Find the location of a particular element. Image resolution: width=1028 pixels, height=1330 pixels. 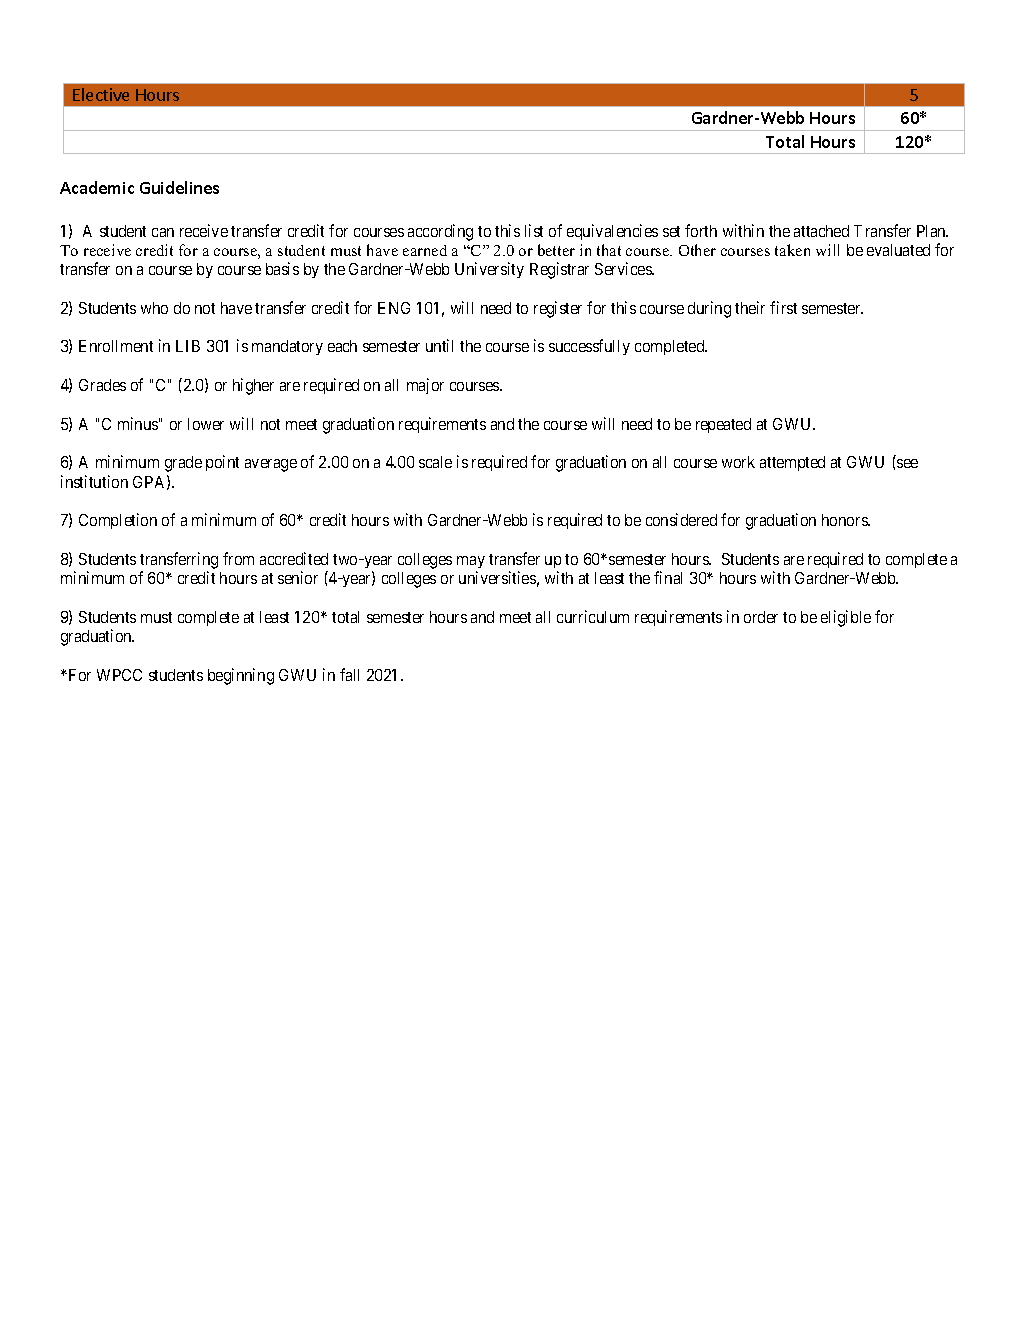

attached is located at coordinates (821, 231).
